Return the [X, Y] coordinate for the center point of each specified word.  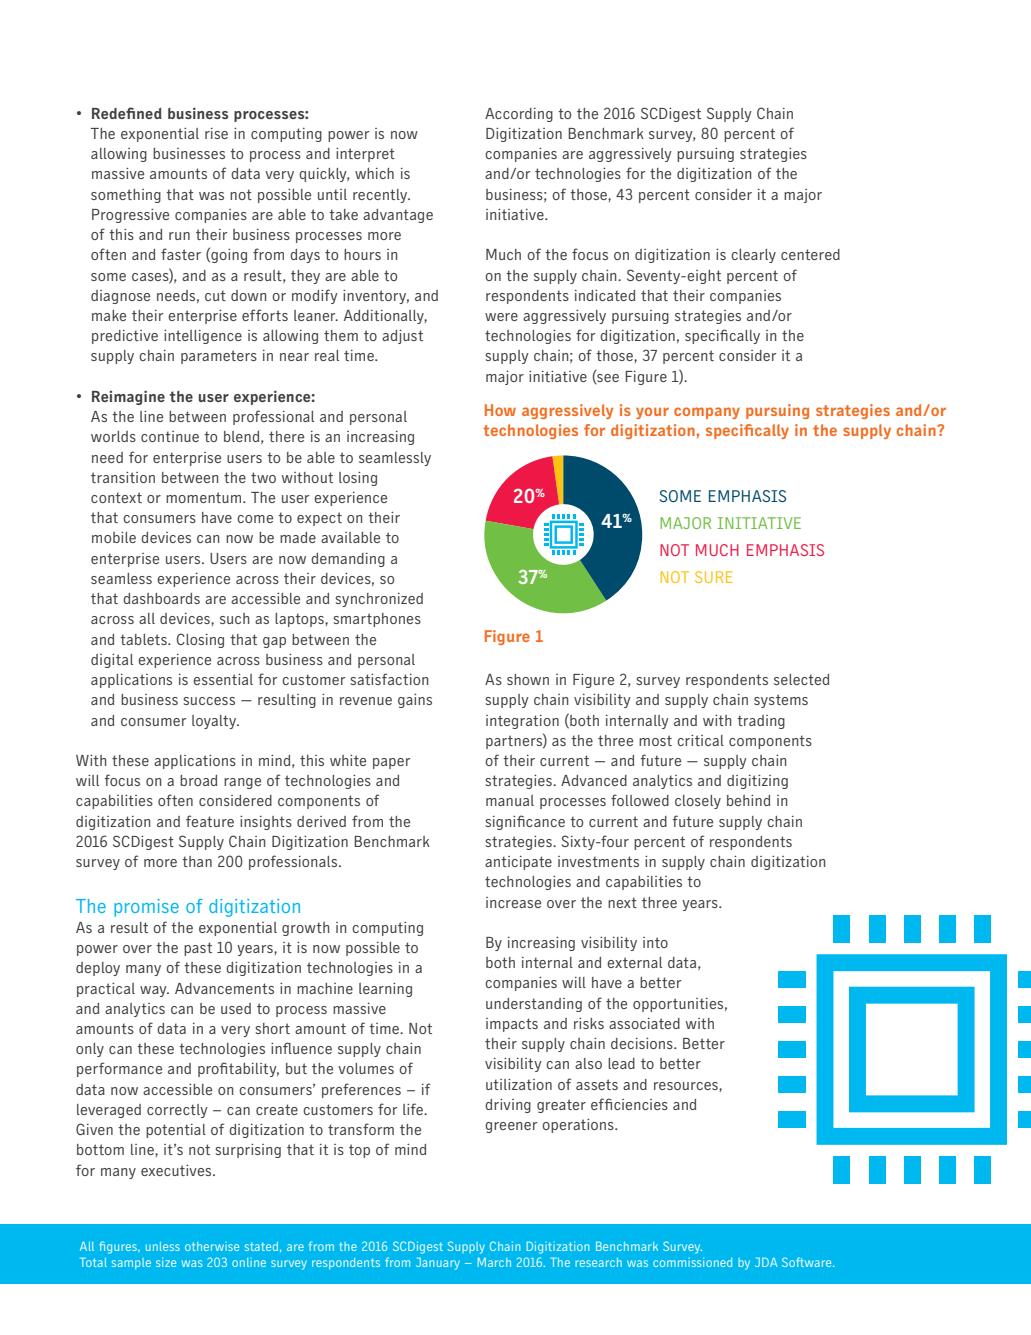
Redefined [127, 113]
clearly [753, 256]
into [655, 942]
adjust [402, 337]
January [438, 1263]
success [209, 701]
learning [385, 990]
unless [163, 1246]
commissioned [692, 1262]
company [707, 413]
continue [170, 436]
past [198, 949]
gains [415, 701]
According [519, 115]
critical [700, 740]
